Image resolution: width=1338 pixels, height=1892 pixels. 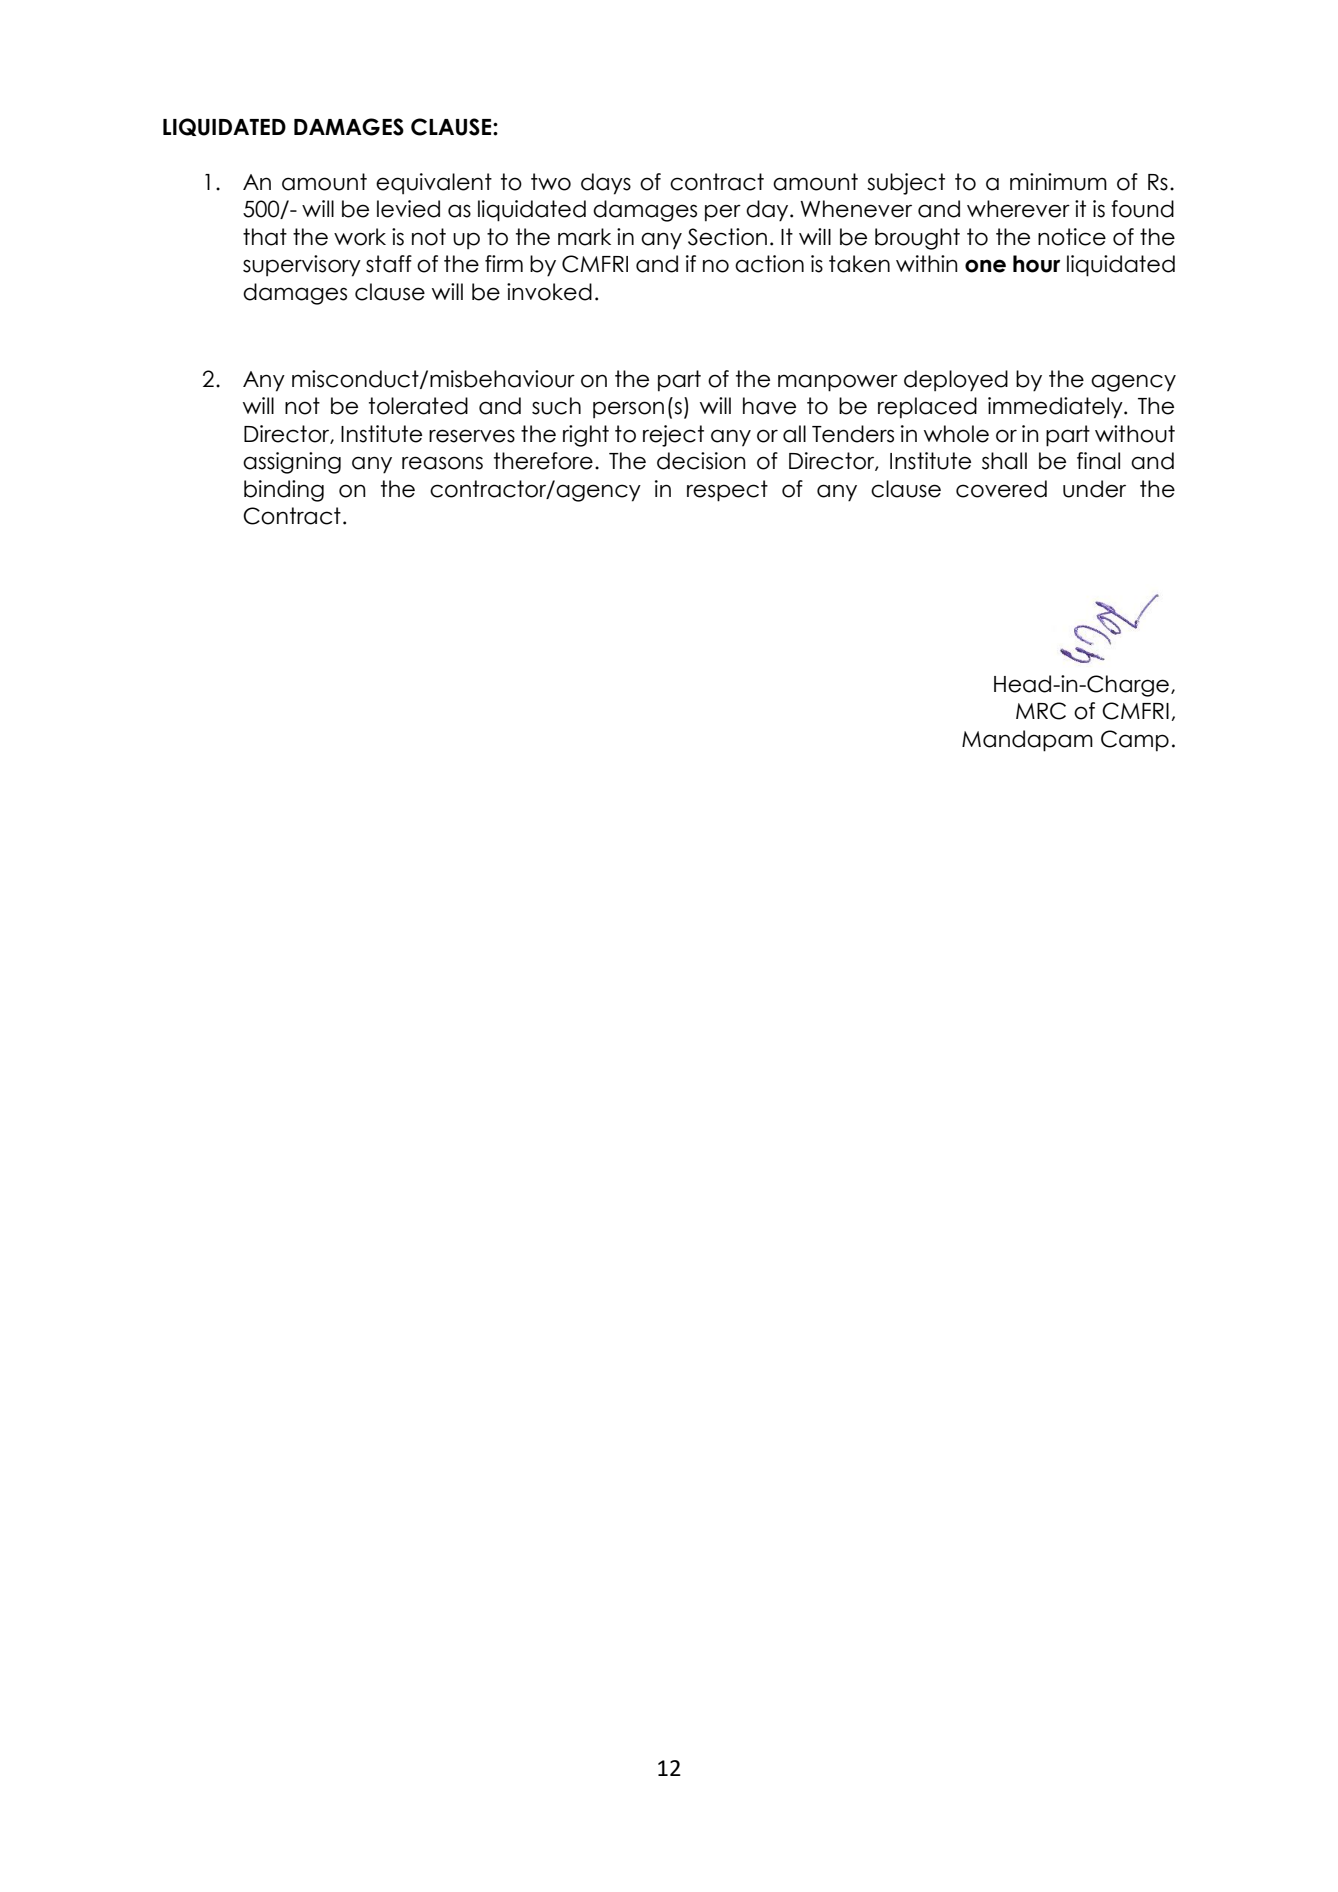 I want to click on shall, so click(x=1004, y=461).
